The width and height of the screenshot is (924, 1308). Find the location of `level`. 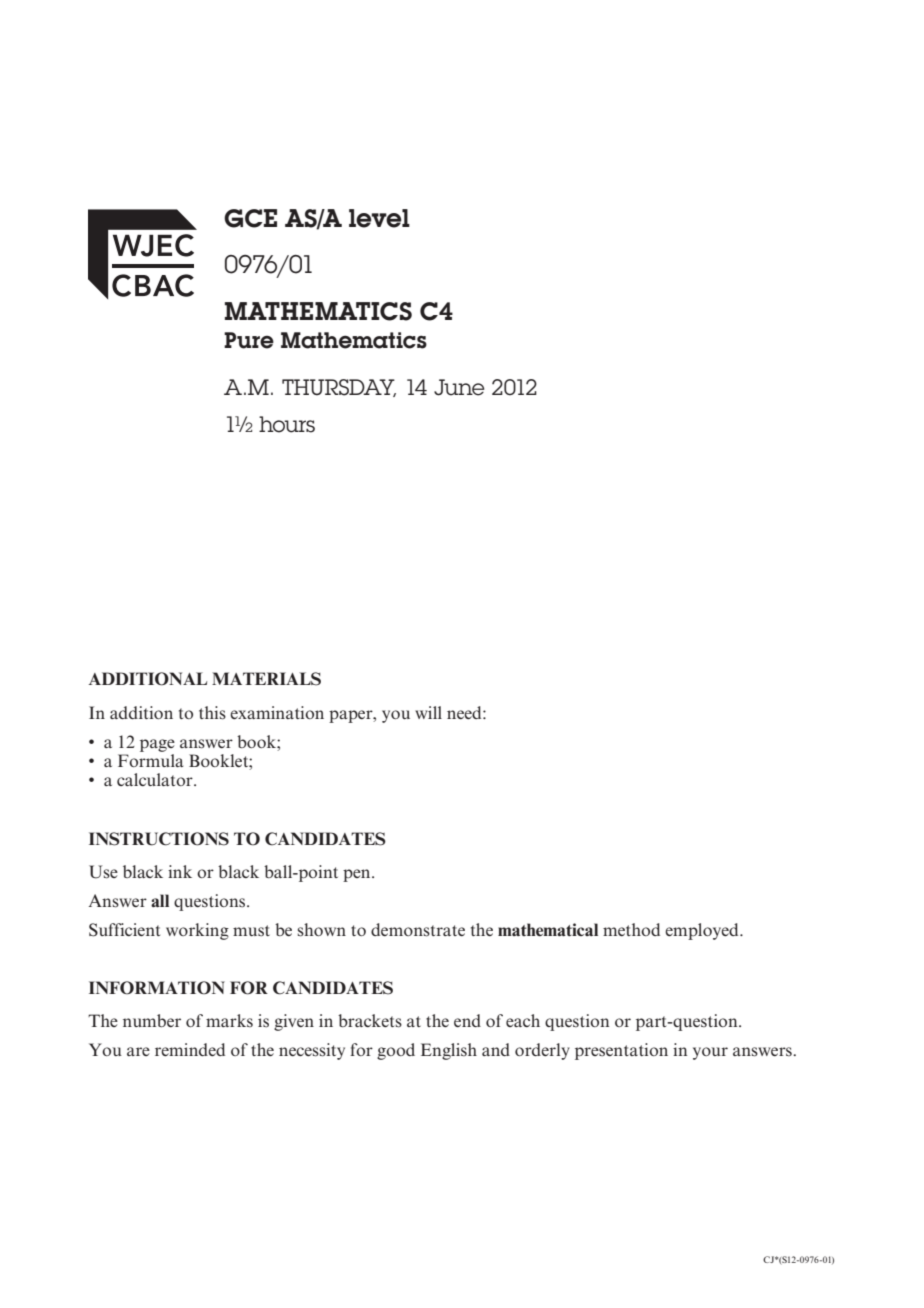

level is located at coordinates (379, 218).
